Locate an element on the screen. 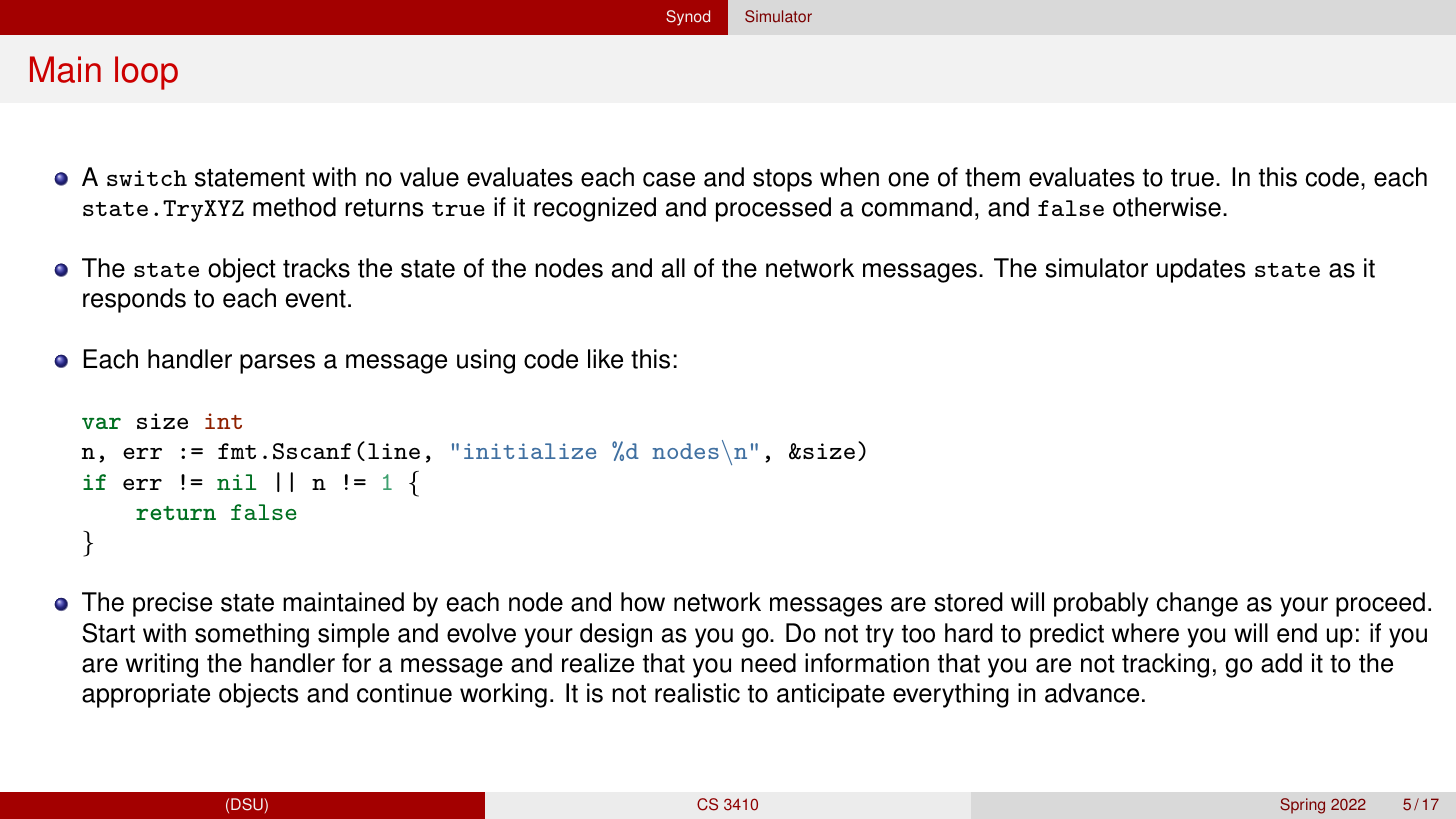 This screenshot has height=819, width=1456. change is located at coordinates (1197, 604).
